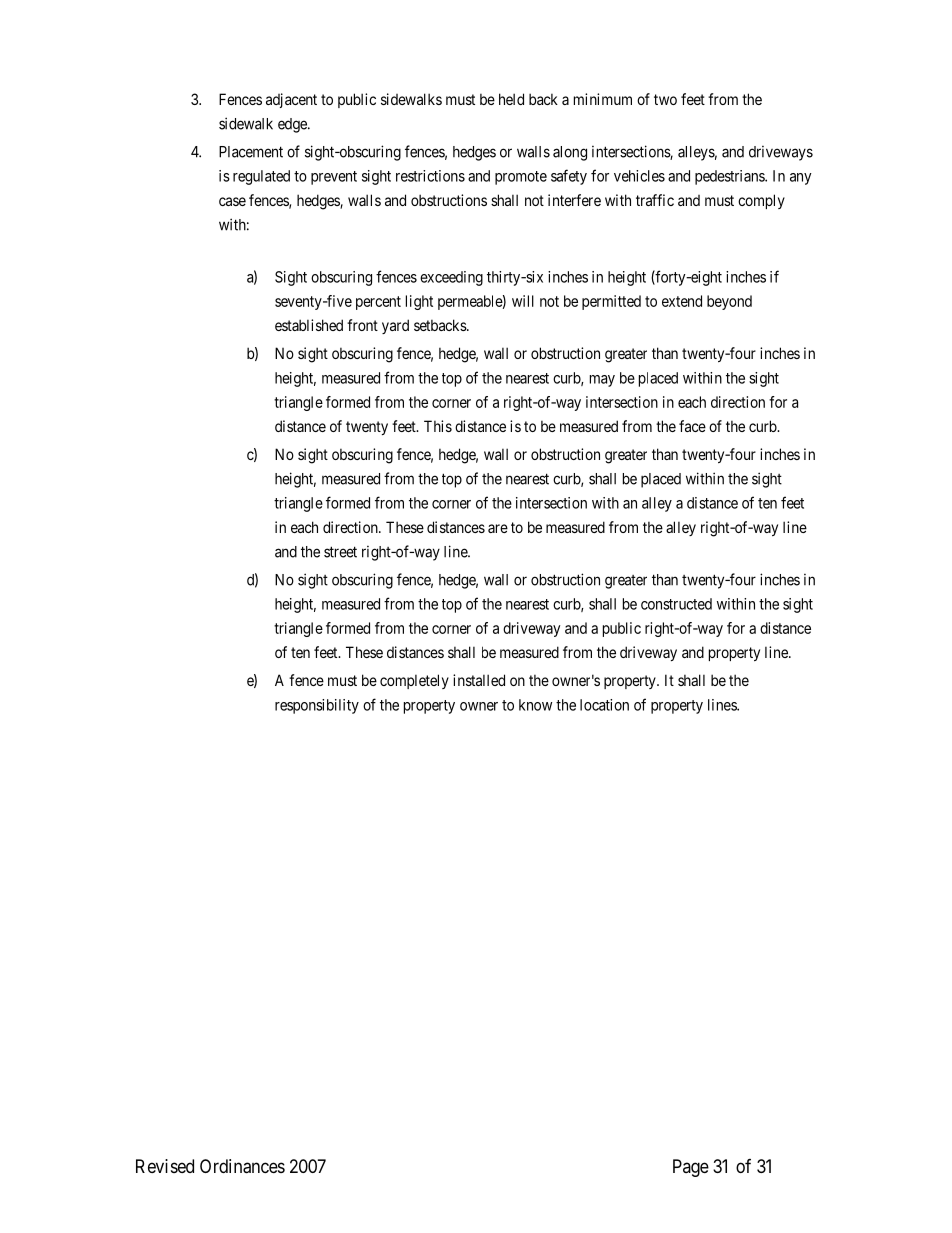 This screenshot has width=952, height=1233. What do you see at coordinates (511, 99) in the screenshot?
I see `held` at bounding box center [511, 99].
